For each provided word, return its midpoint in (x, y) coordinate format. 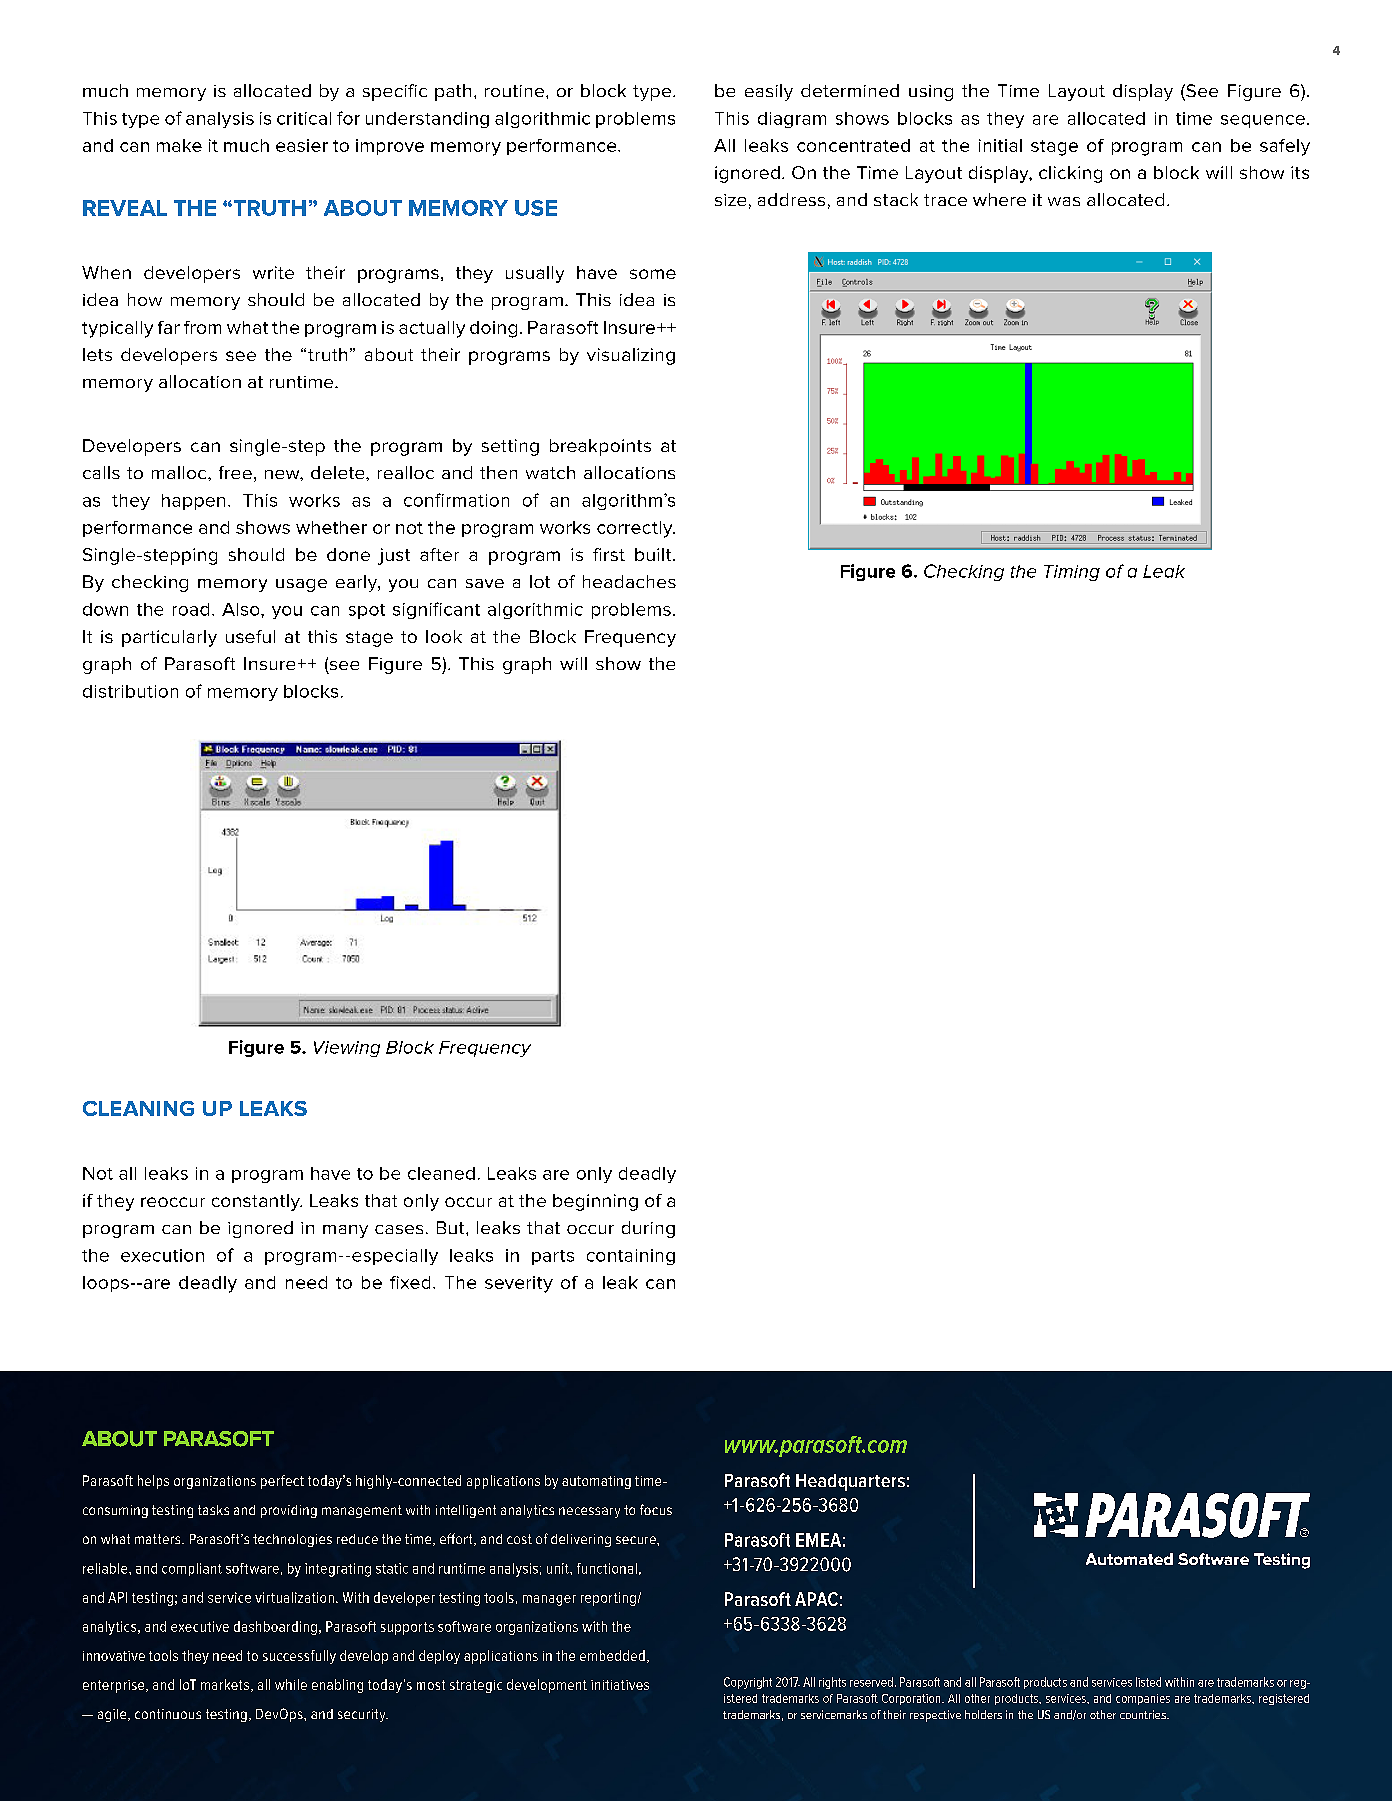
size (730, 200)
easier (302, 145)
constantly (257, 1202)
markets (225, 1684)
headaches (629, 581)
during (648, 1229)
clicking (1070, 174)
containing (631, 1257)
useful (250, 636)
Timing (1072, 573)
